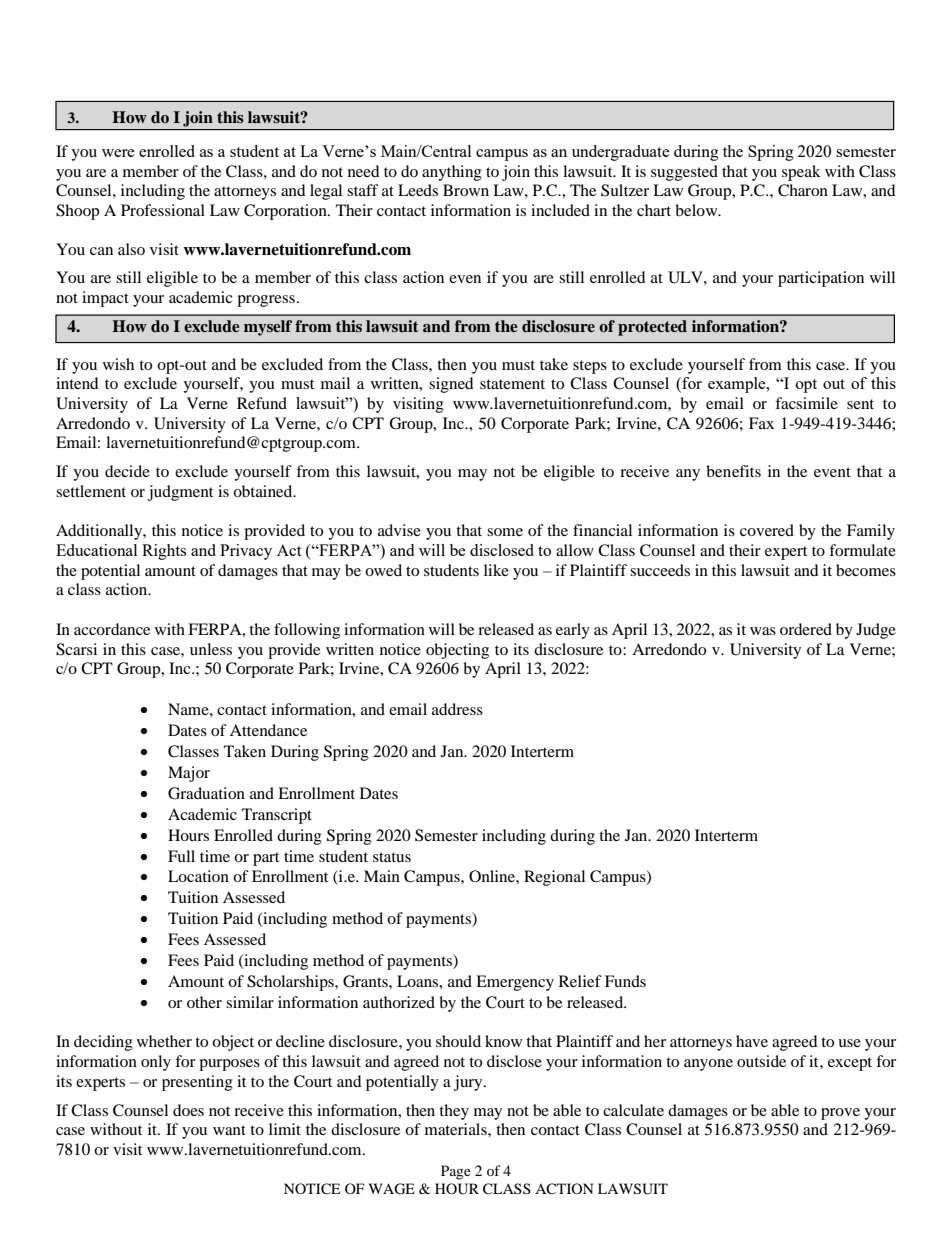 The image size is (952, 1233). What do you see at coordinates (840, 1114) in the document?
I see `prove` at bounding box center [840, 1114].
